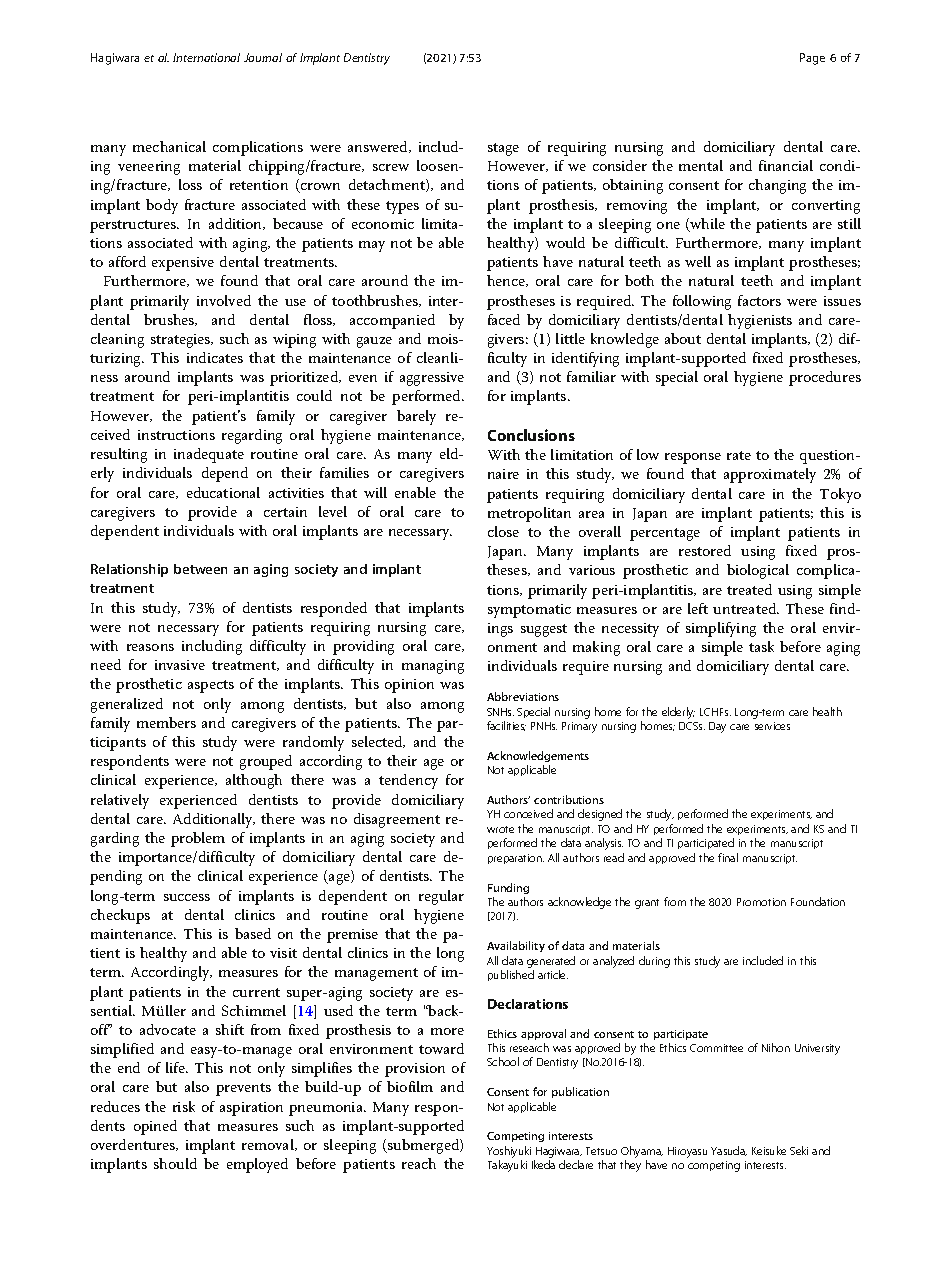 The height and width of the screenshot is (1265, 952). I want to click on inadequate, so click(209, 455).
